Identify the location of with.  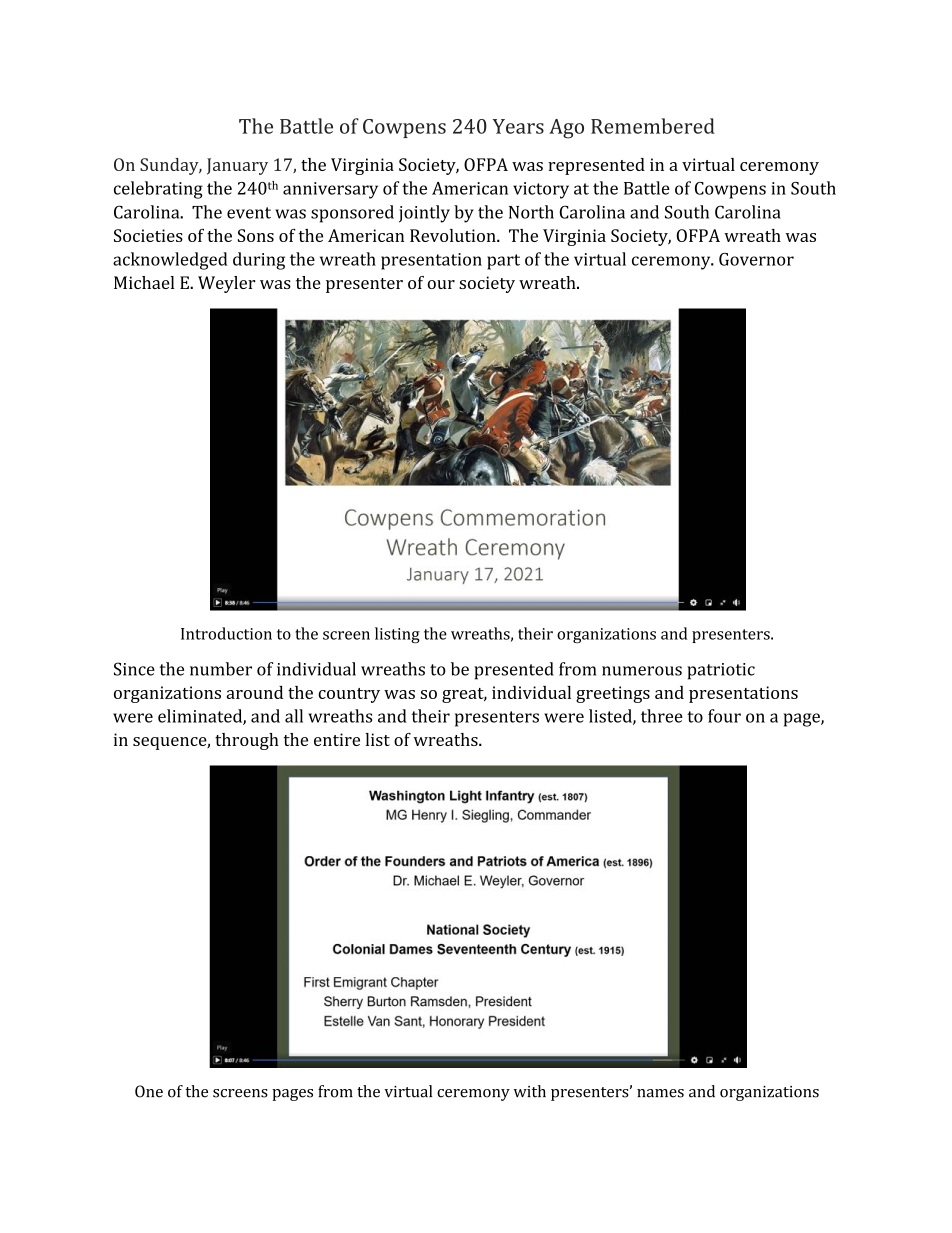
(530, 1091).
